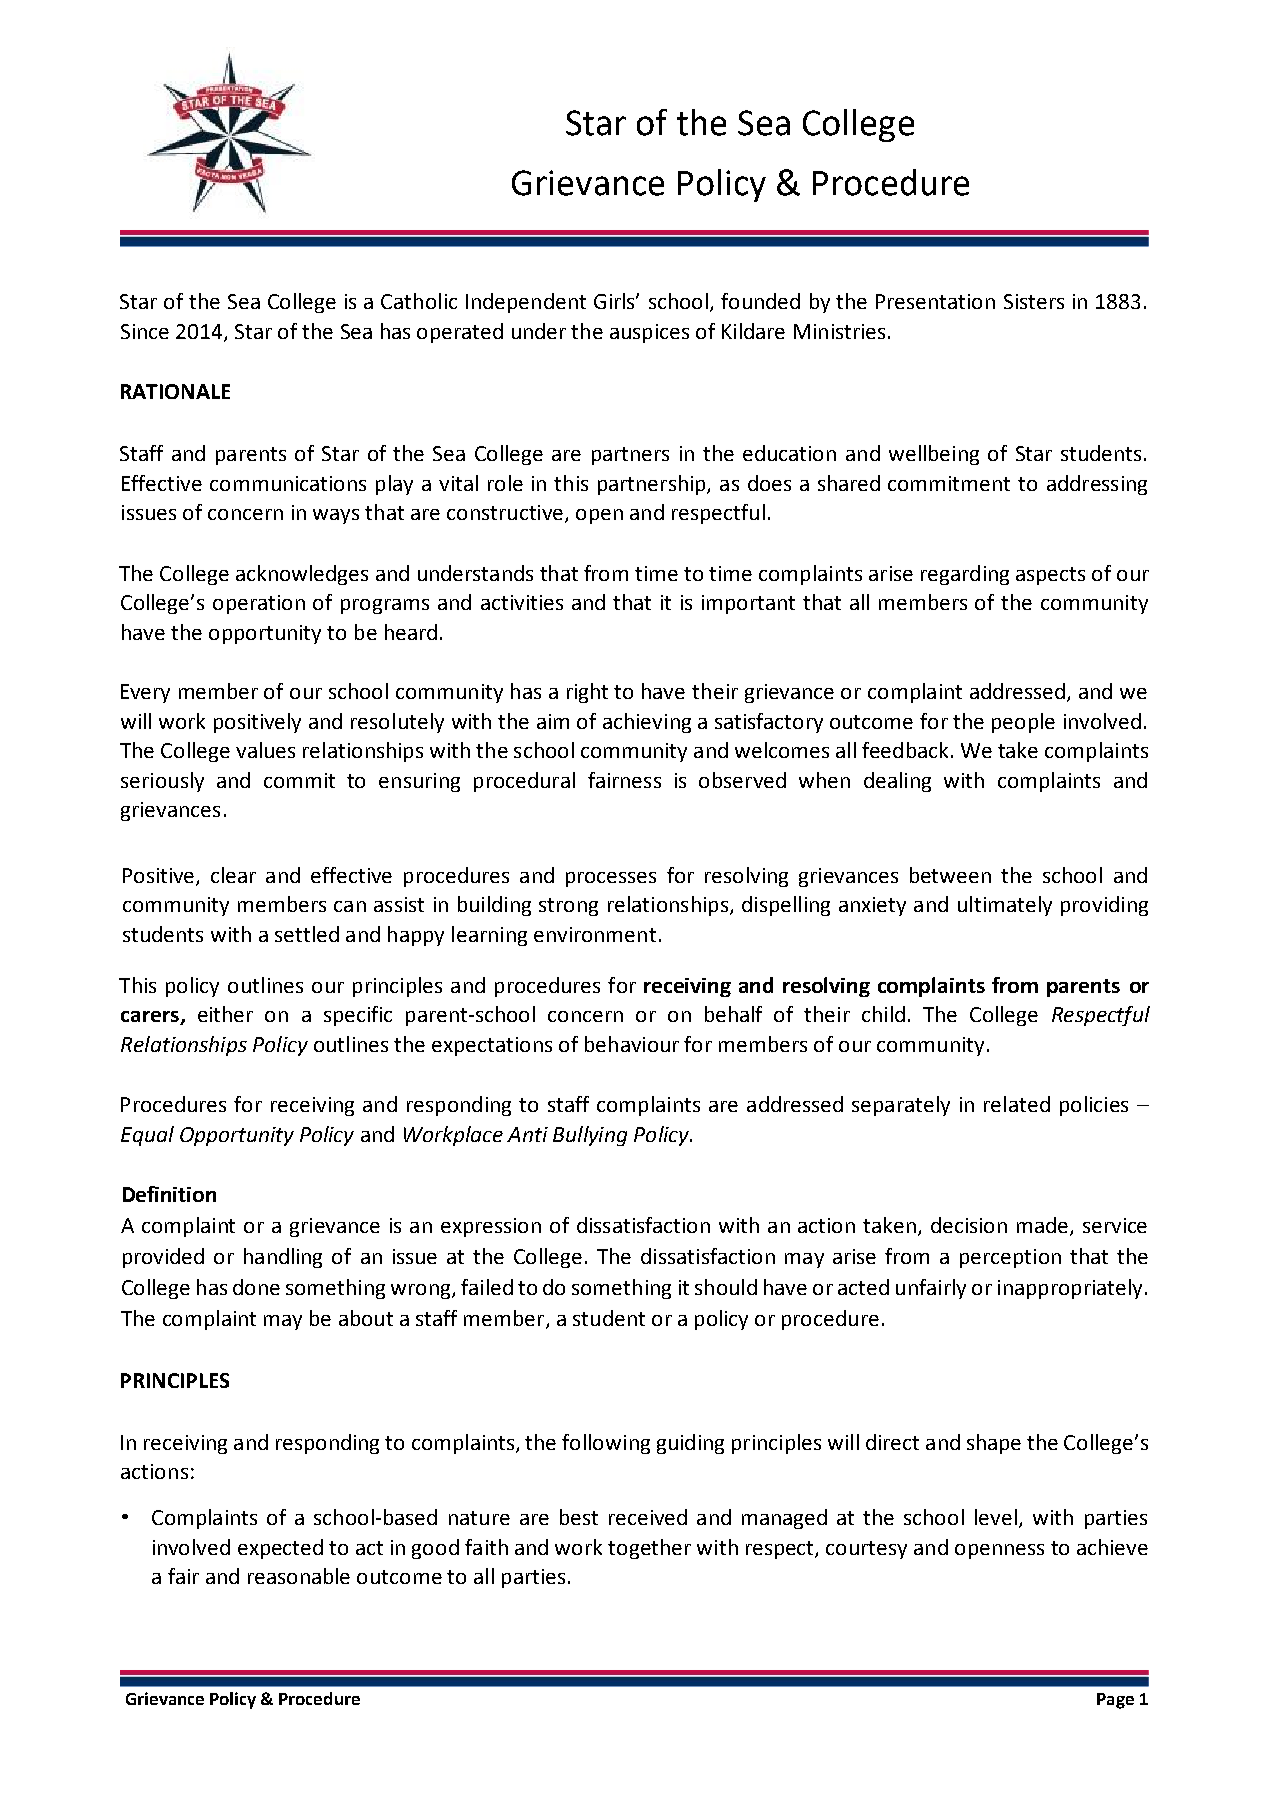 The height and width of the screenshot is (1794, 1269). Describe the element at coordinates (883, 1014) in the screenshot. I see `child` at that location.
